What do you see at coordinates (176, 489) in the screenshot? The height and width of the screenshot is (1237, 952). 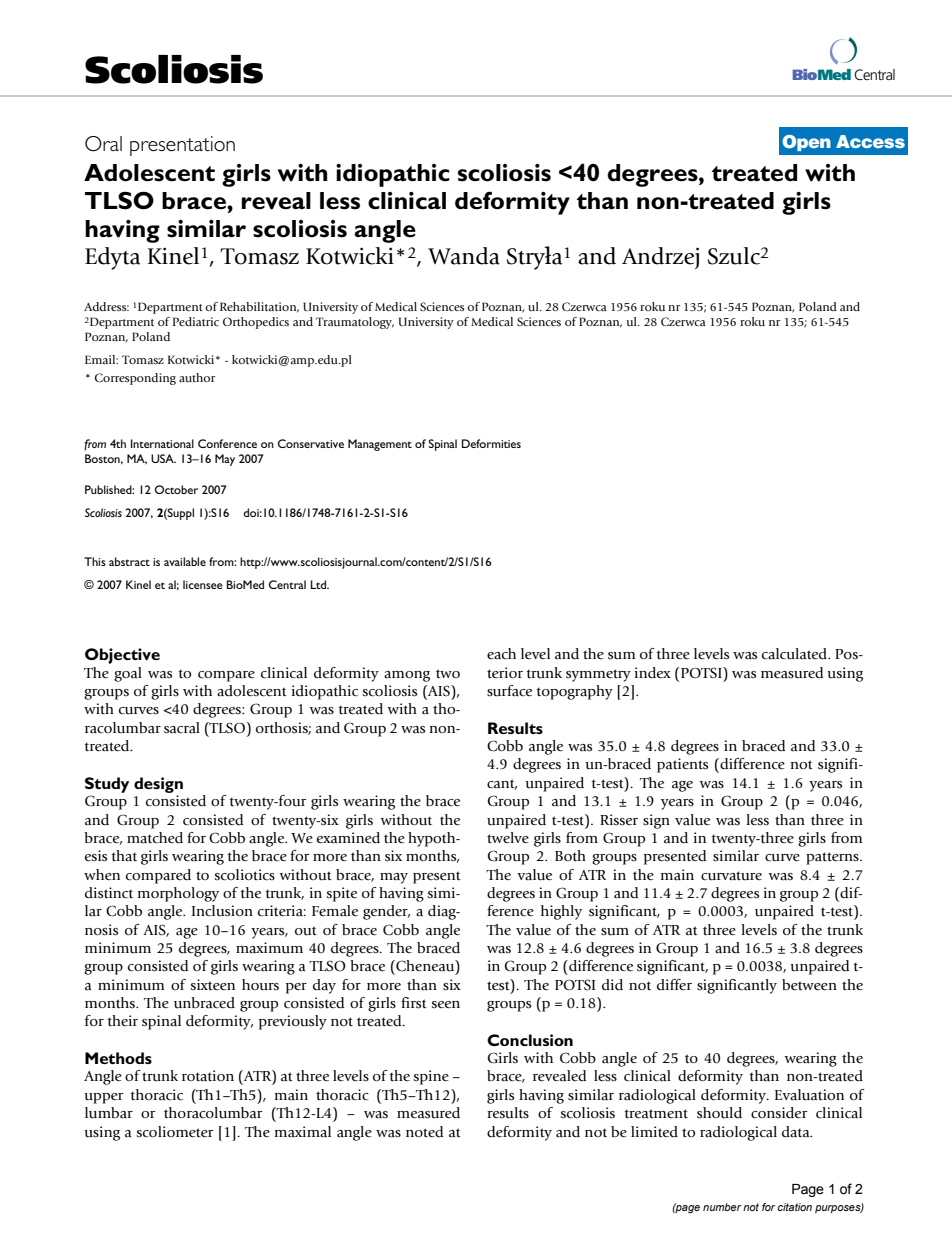 I see `October` at bounding box center [176, 489].
